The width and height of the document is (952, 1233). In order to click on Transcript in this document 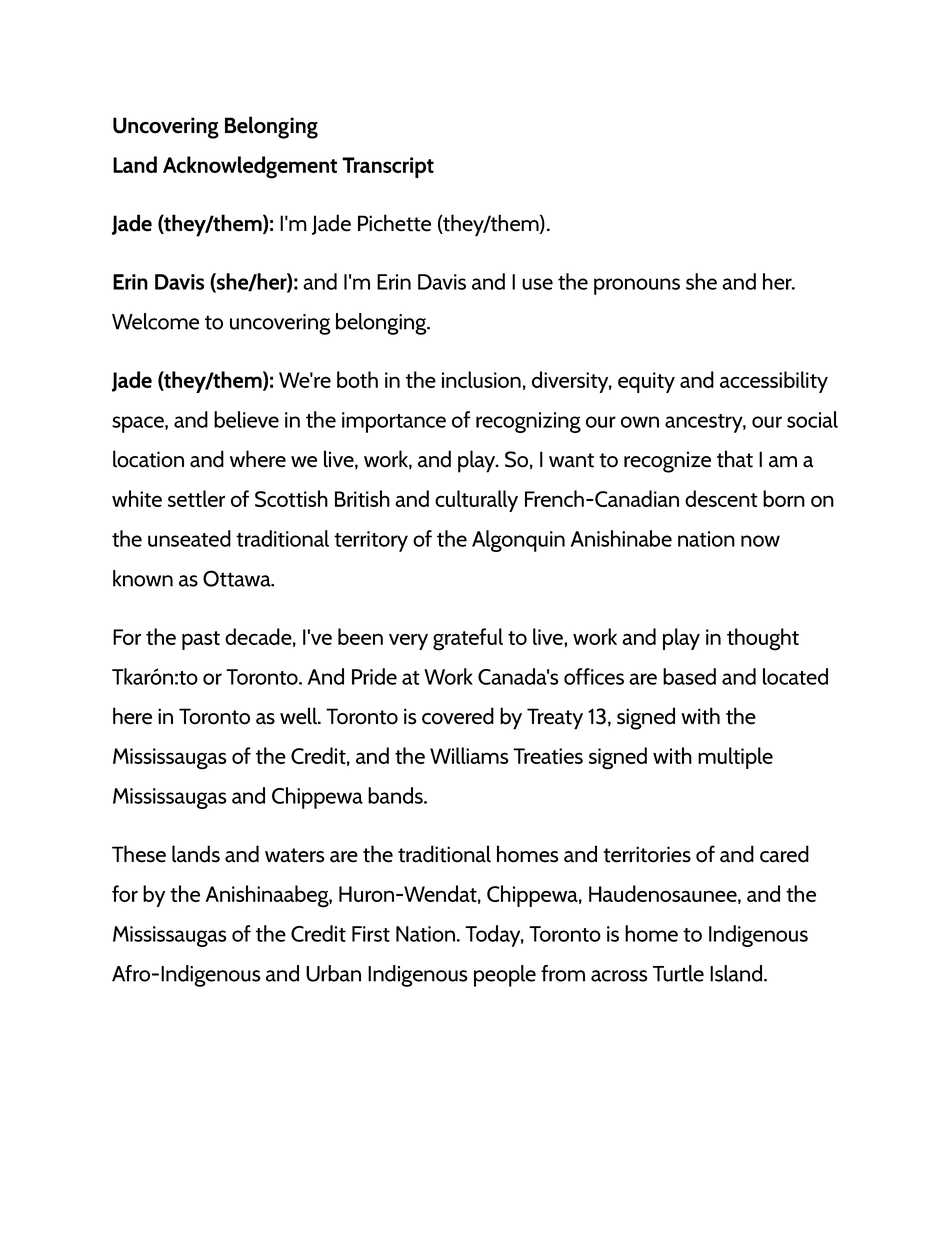, I will do `click(388, 167)`.
